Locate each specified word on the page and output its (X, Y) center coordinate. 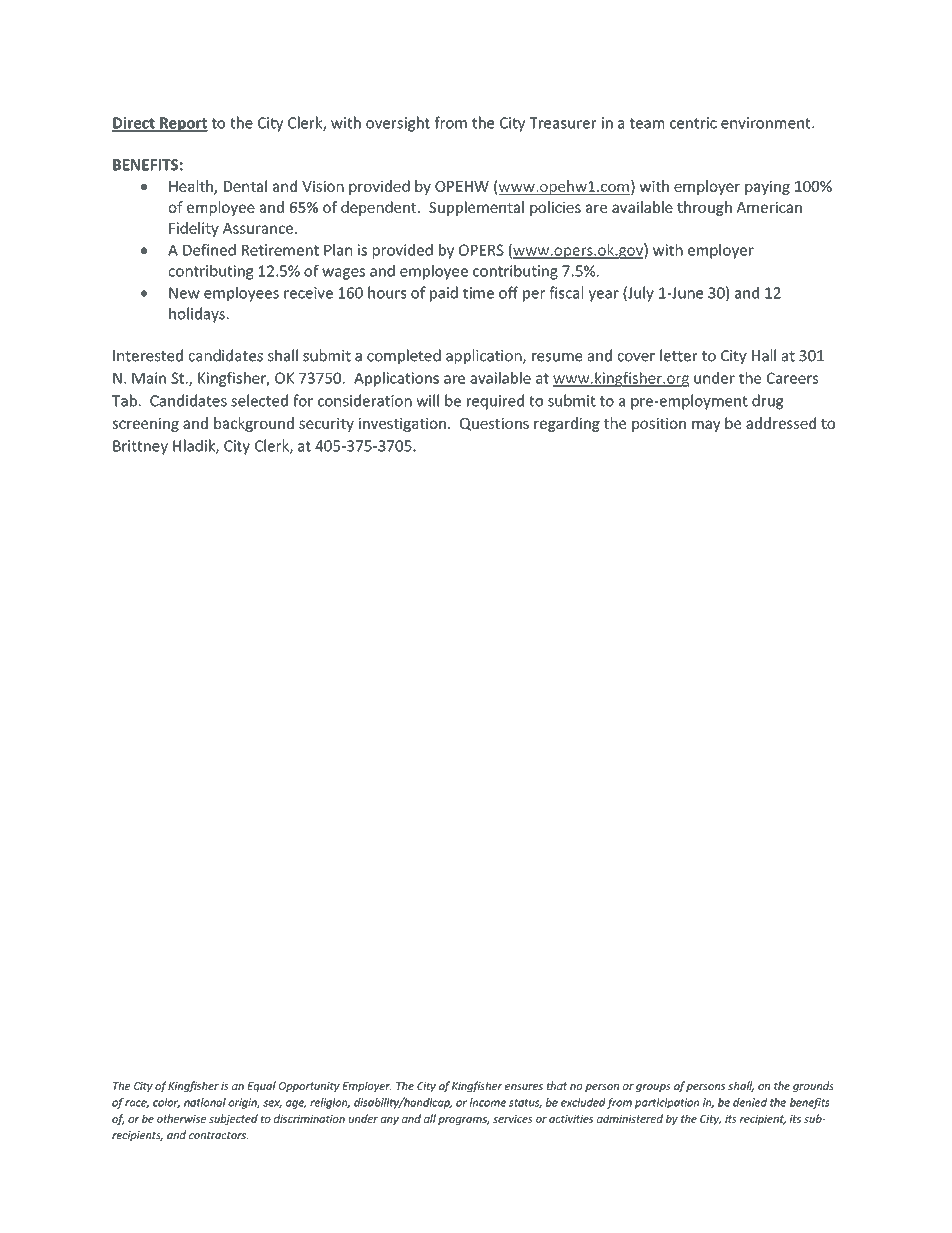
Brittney (140, 447)
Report (183, 124)
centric (693, 123)
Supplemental (476, 208)
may (706, 426)
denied (750, 1102)
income (488, 1102)
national (205, 1102)
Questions (494, 424)
